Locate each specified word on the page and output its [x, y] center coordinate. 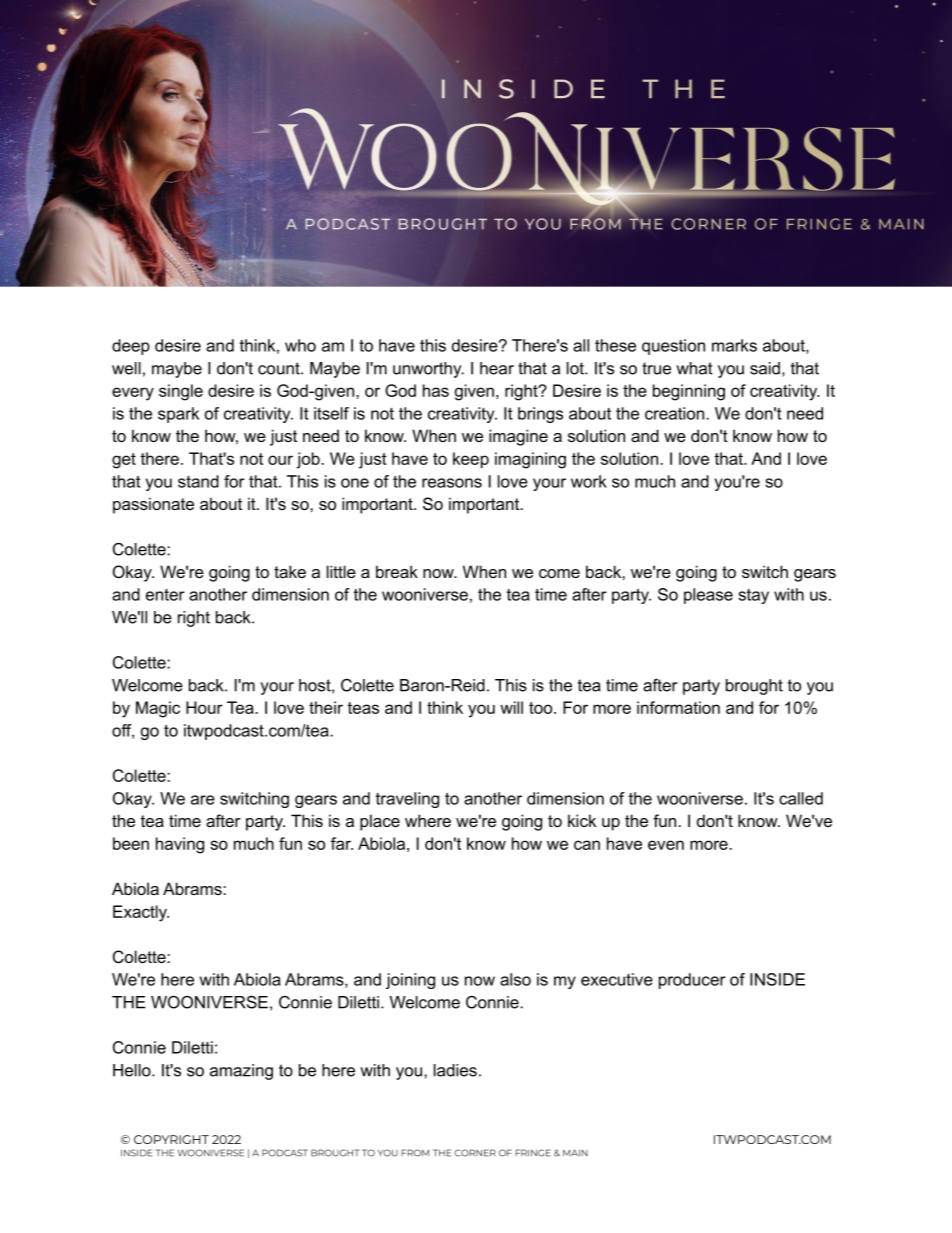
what [694, 368]
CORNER [475, 1153]
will [511, 707]
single [181, 392]
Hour [204, 707]
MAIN [575, 1152]
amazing [241, 1072]
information [678, 707]
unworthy [428, 370]
